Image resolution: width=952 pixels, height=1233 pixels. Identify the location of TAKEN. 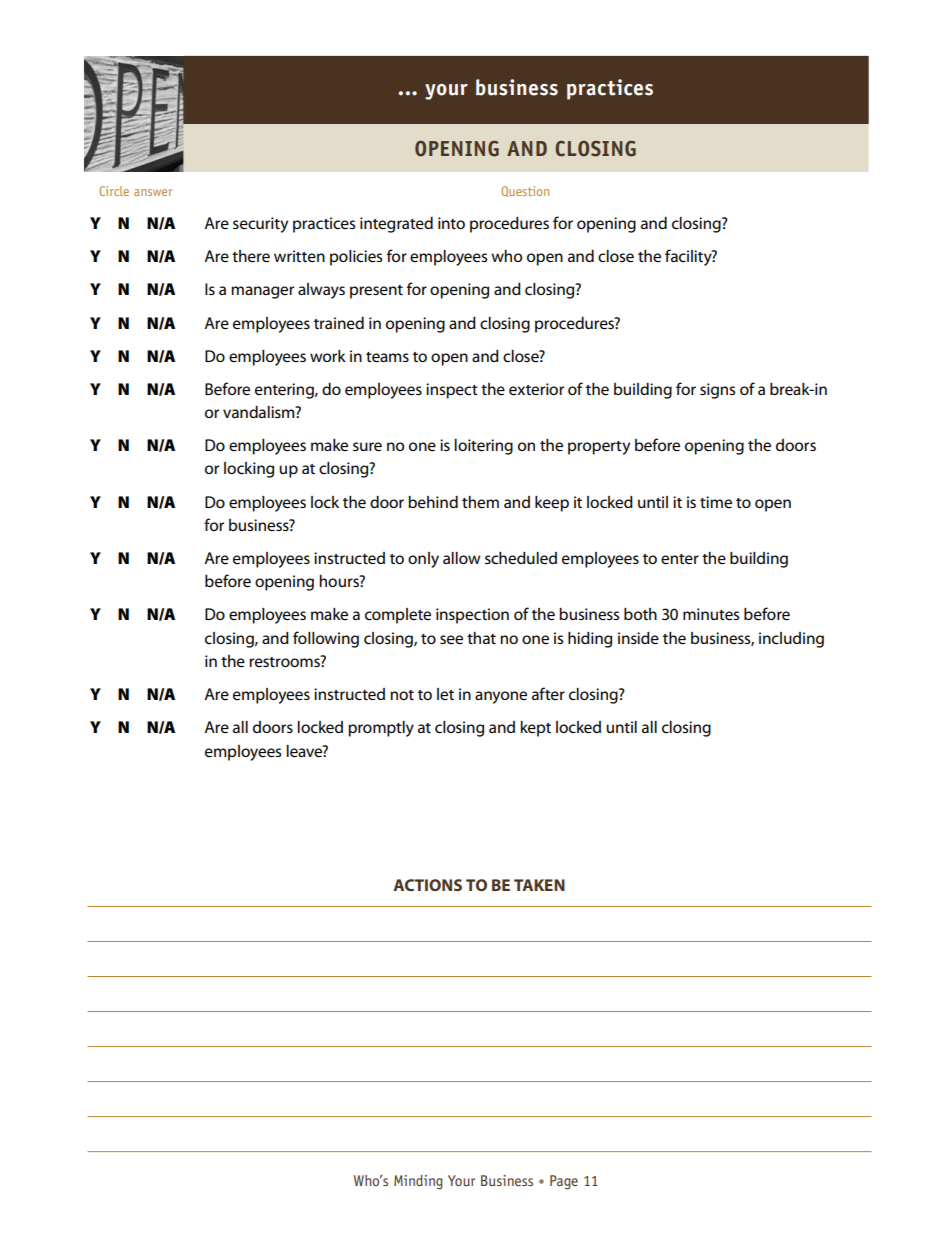
(539, 885).
